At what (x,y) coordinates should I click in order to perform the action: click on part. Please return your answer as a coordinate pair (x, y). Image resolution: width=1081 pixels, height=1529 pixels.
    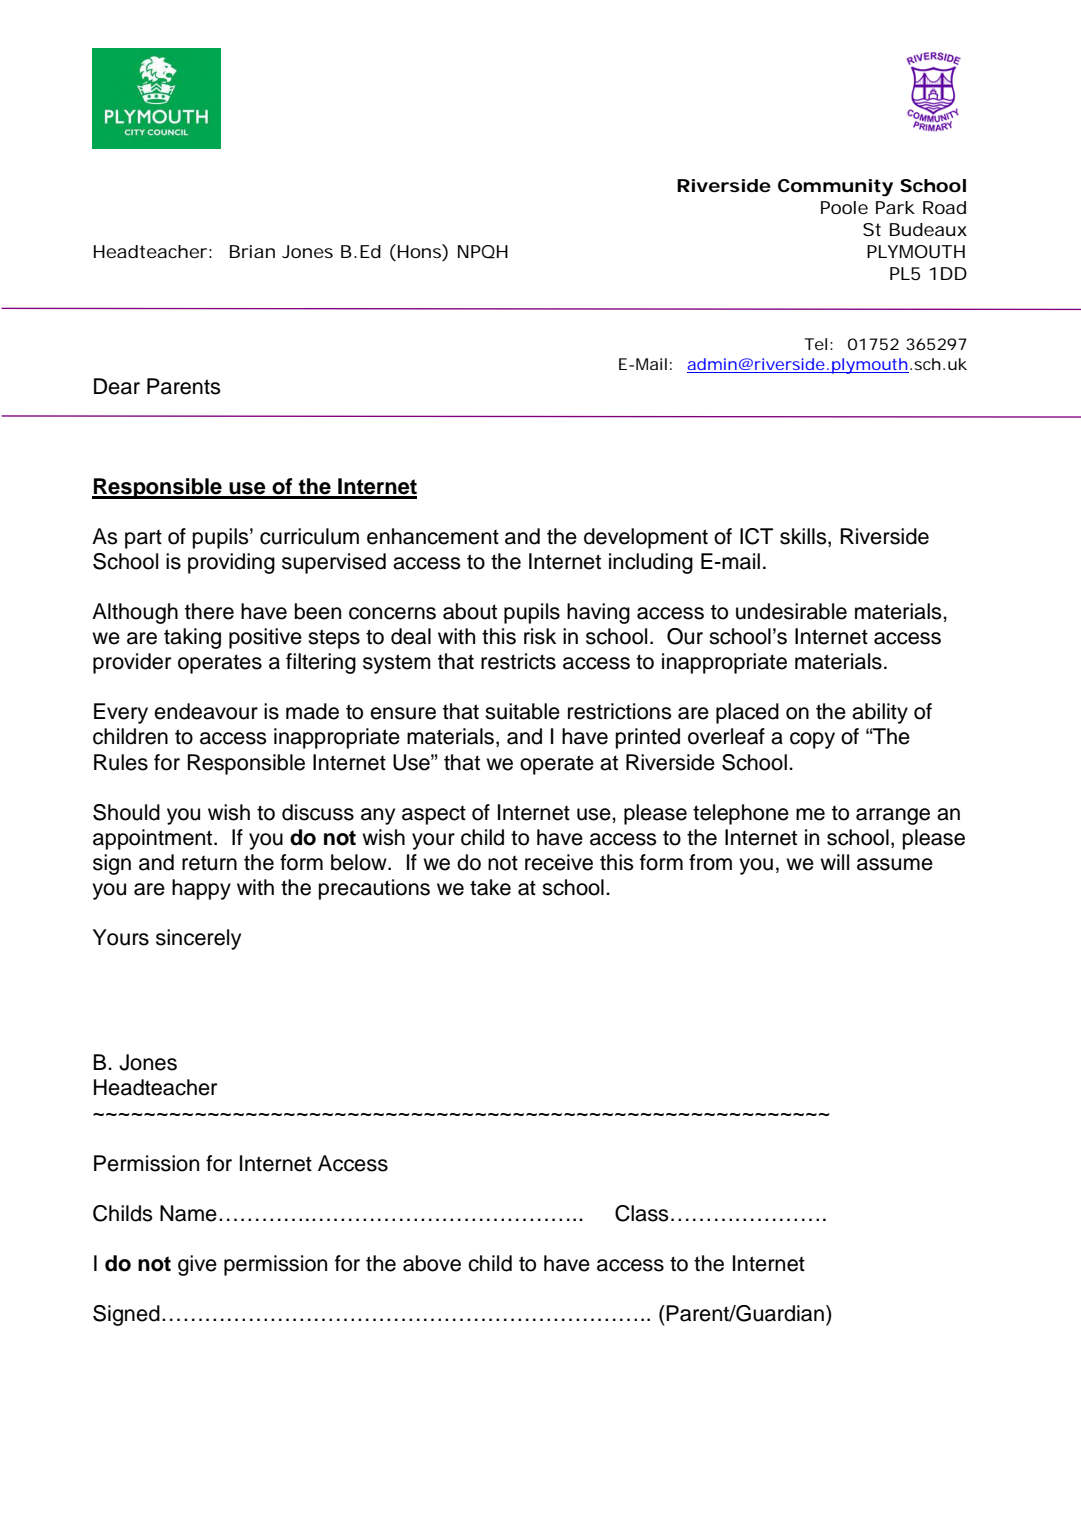
    Looking at the image, I should click on (143, 539).
